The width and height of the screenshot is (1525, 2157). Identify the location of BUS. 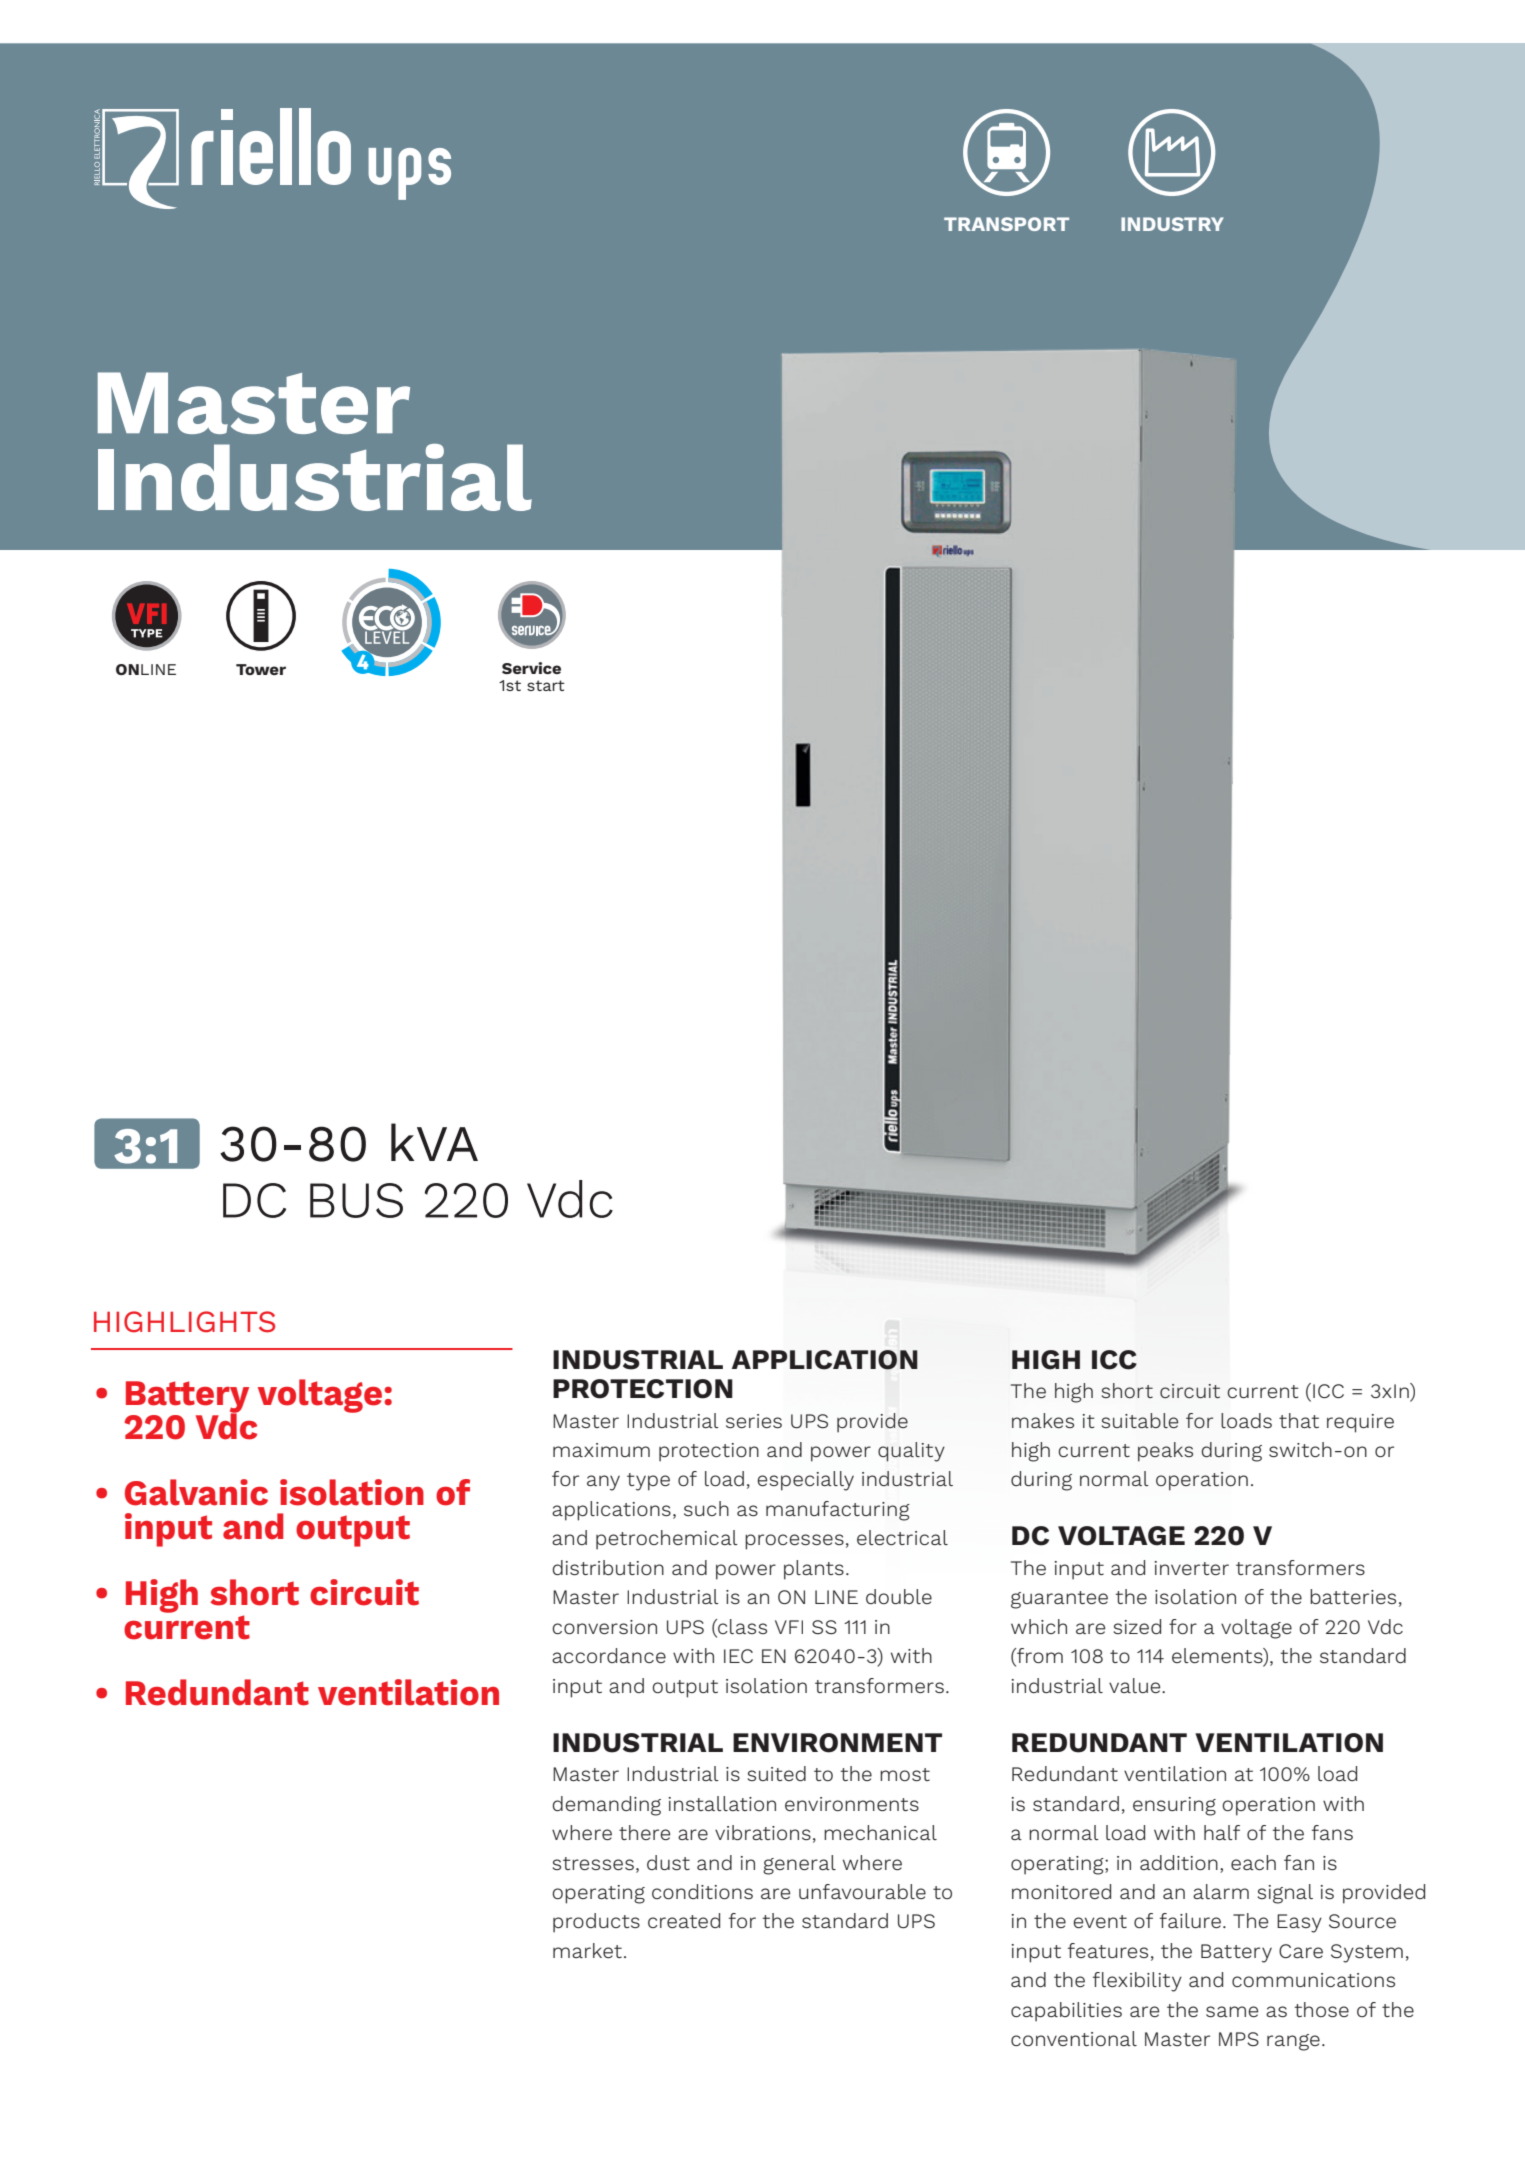
(356, 1200).
